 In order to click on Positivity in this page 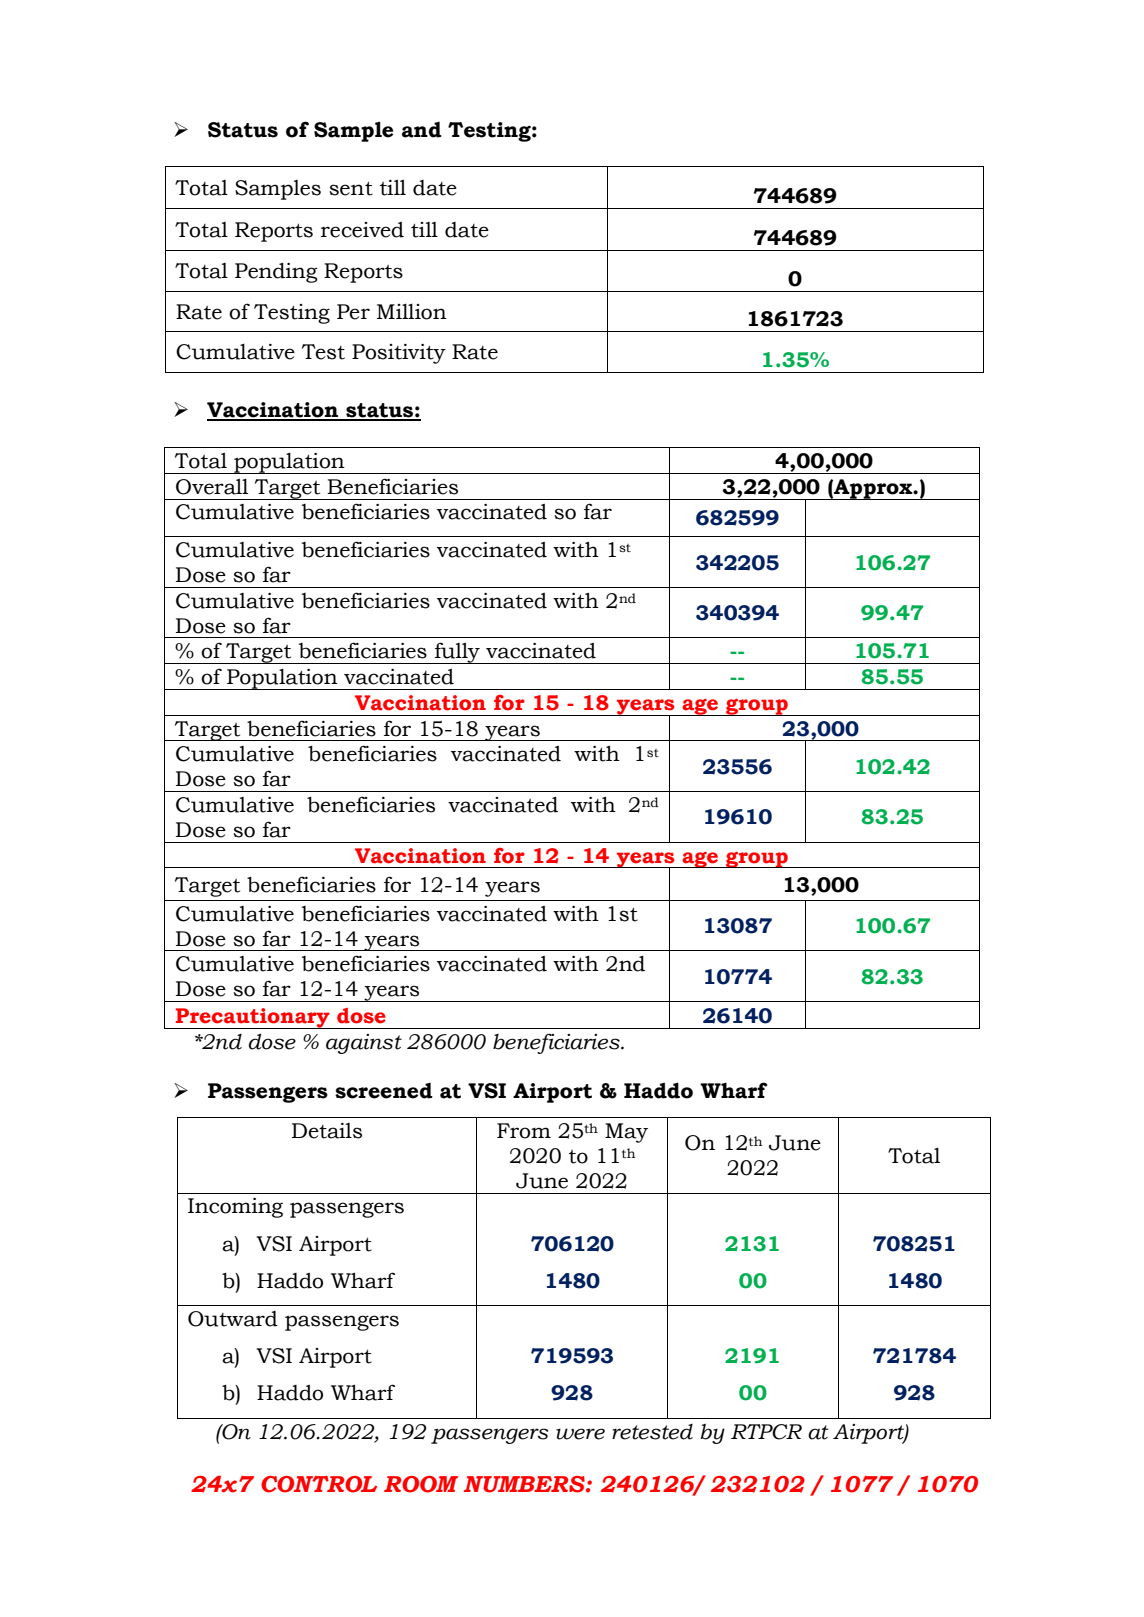, I will do `click(399, 354)`.
